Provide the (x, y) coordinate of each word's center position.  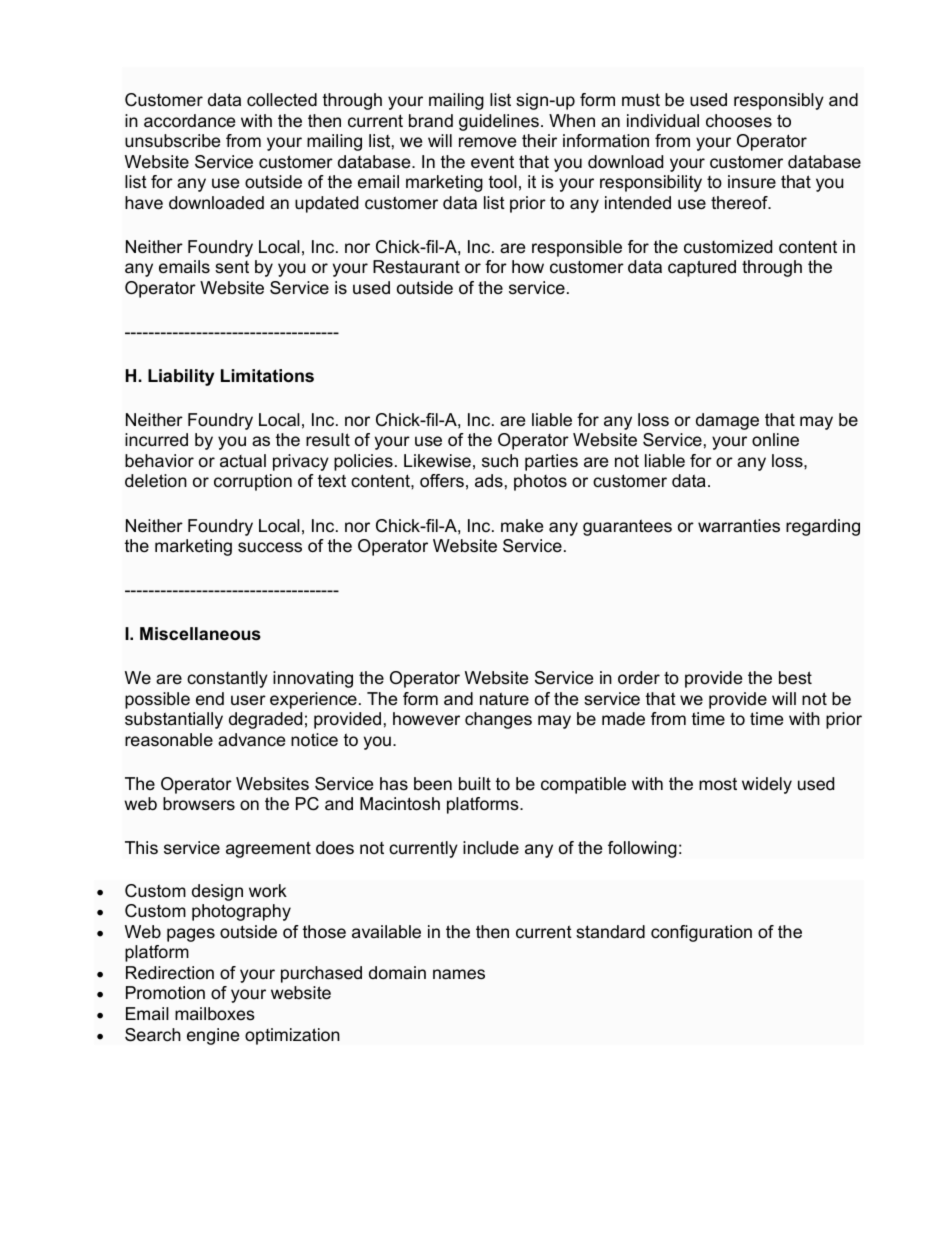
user (248, 700)
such (500, 461)
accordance (189, 121)
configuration (701, 933)
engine (213, 1036)
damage (727, 421)
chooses (739, 121)
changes (498, 720)
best (795, 678)
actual (243, 460)
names (459, 974)
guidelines (499, 122)
